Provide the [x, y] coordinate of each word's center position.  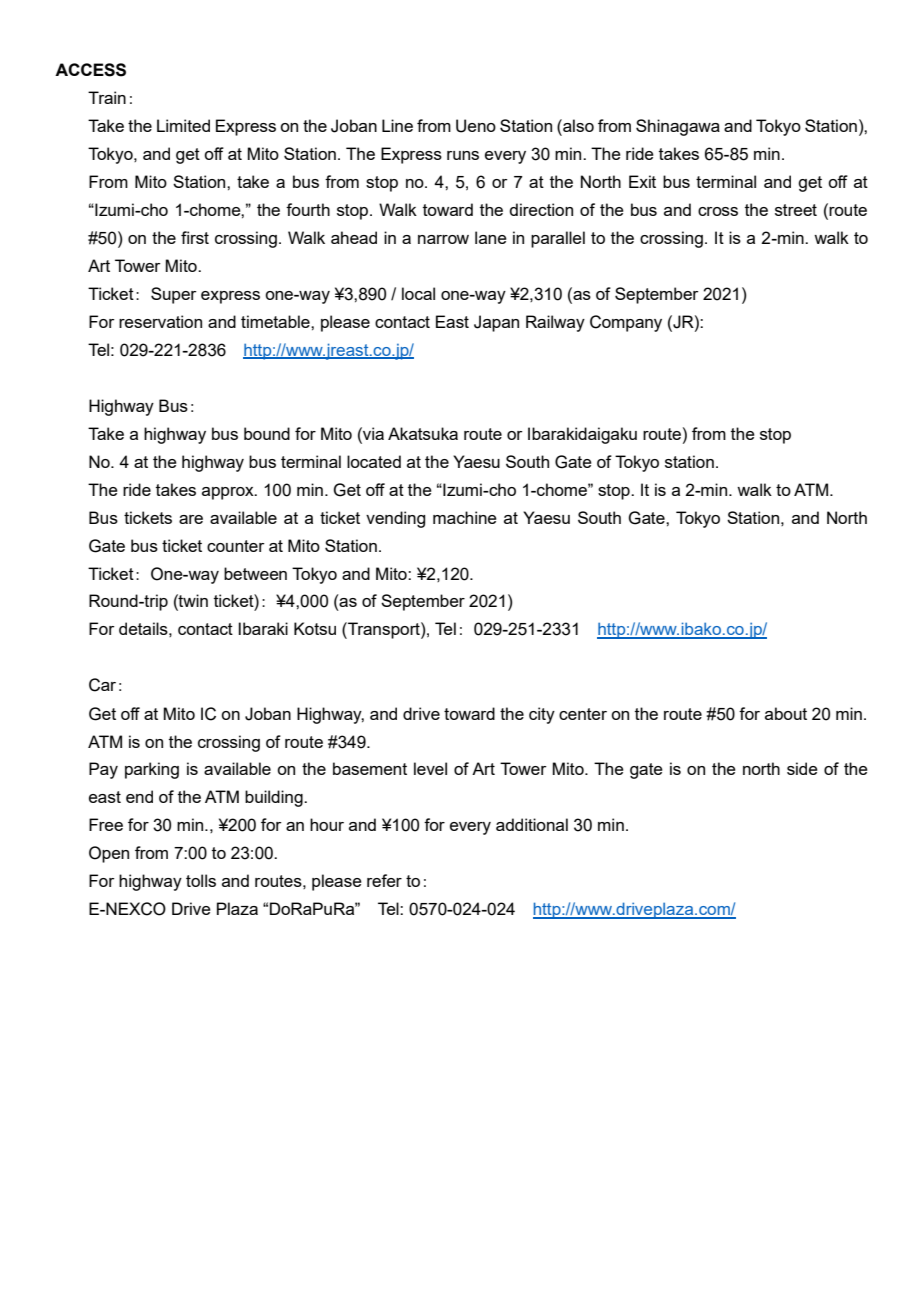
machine [465, 517]
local [418, 293]
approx [229, 493]
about [786, 713]
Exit [642, 181]
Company [626, 323]
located [374, 461]
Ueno [476, 126]
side [802, 768]
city [542, 715]
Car [102, 685]
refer [384, 880]
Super [174, 295]
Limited [183, 125]
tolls [201, 880]
